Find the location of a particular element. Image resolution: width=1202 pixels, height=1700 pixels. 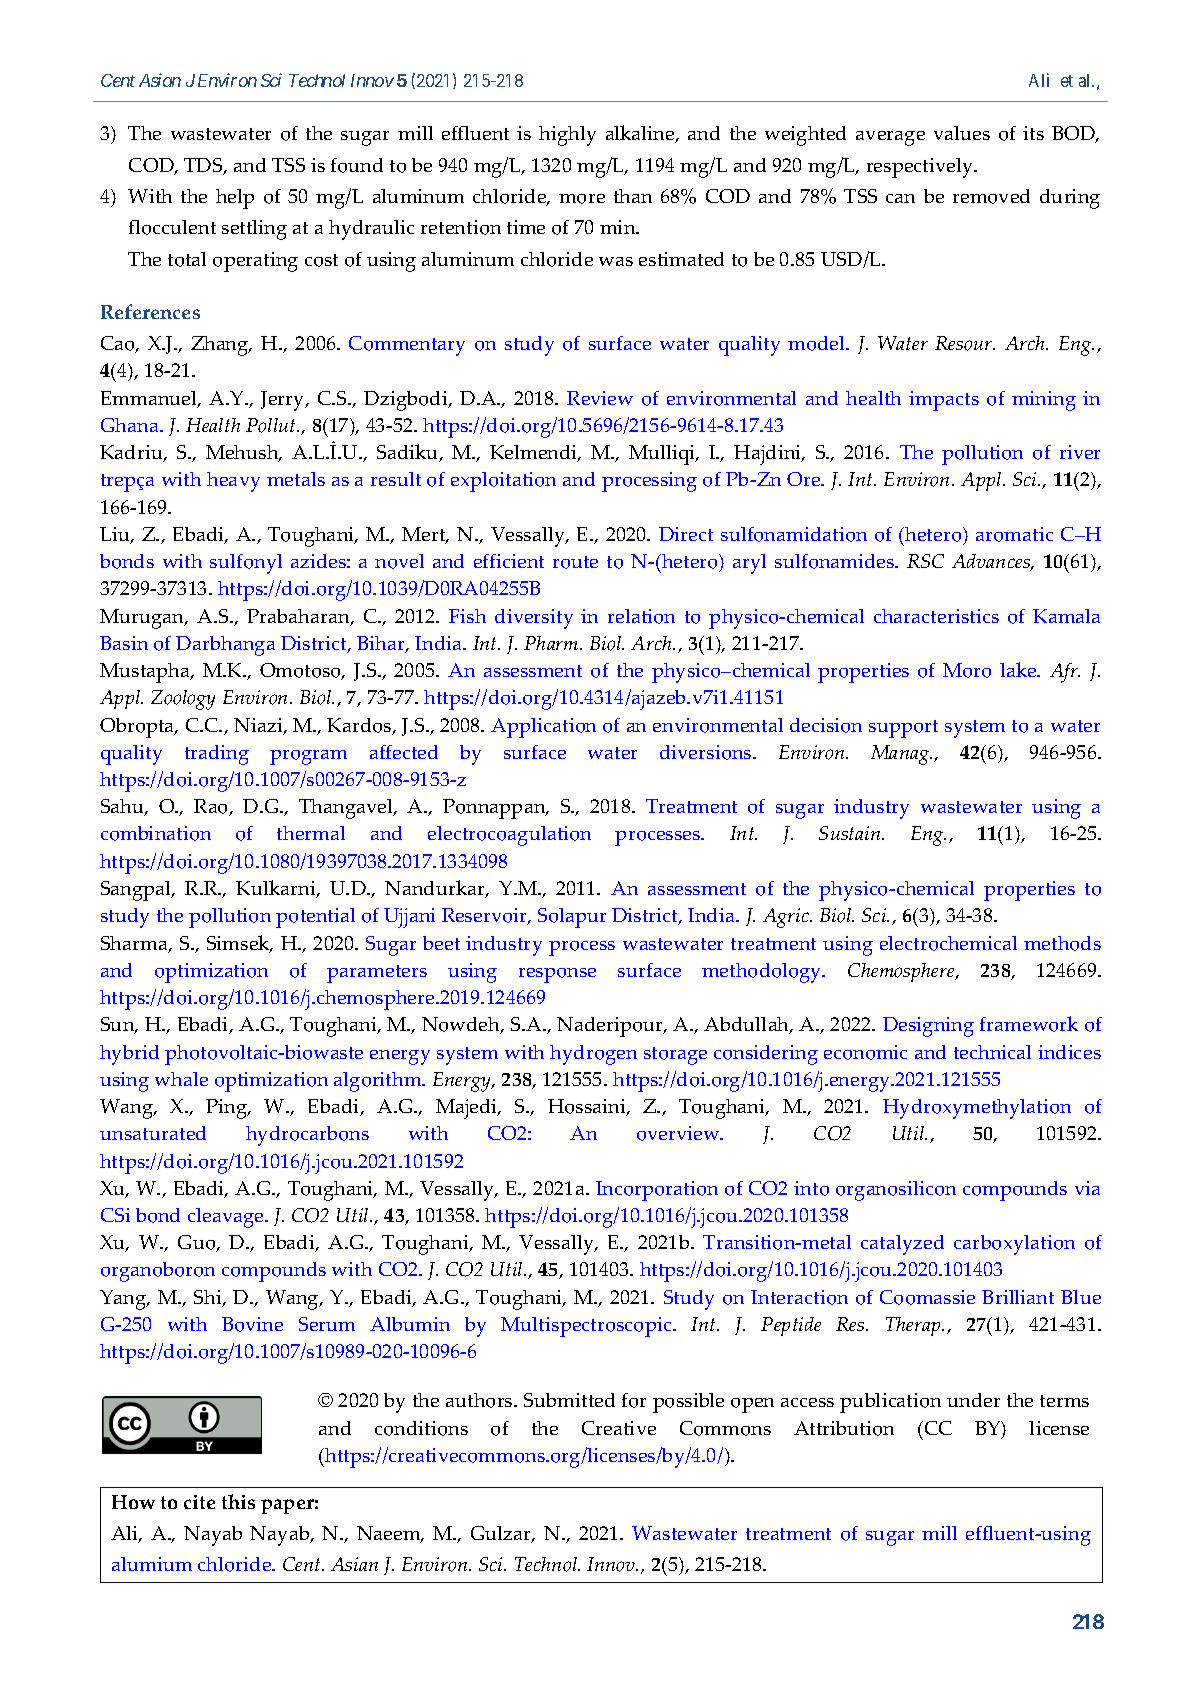

diversions is located at coordinates (707, 752).
